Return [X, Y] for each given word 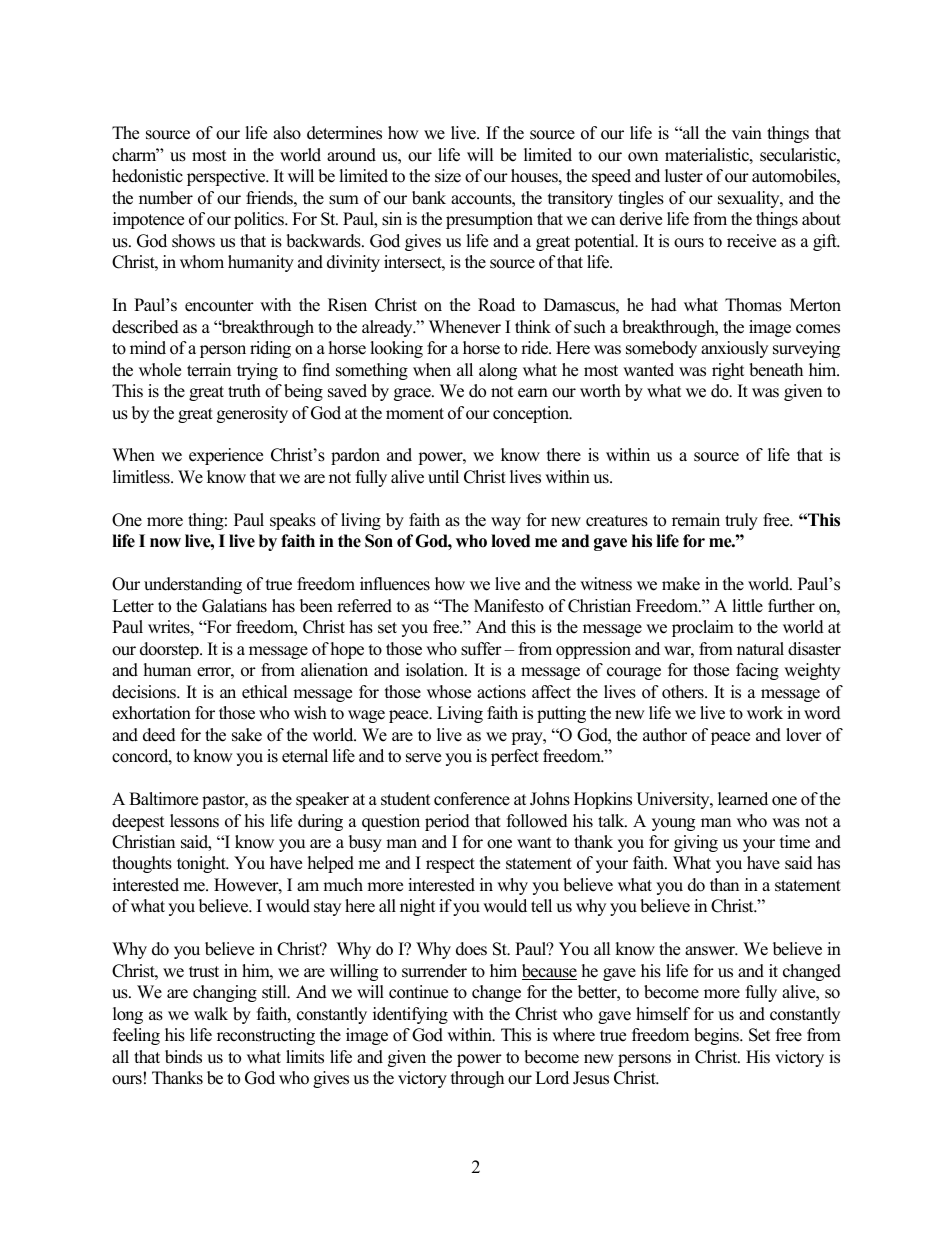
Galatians [234, 606]
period [447, 822]
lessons [194, 821]
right [728, 371]
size [448, 176]
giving [696, 843]
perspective [227, 177]
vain [747, 132]
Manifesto [509, 606]
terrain [209, 370]
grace [413, 394]
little [747, 606]
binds [183, 1057]
